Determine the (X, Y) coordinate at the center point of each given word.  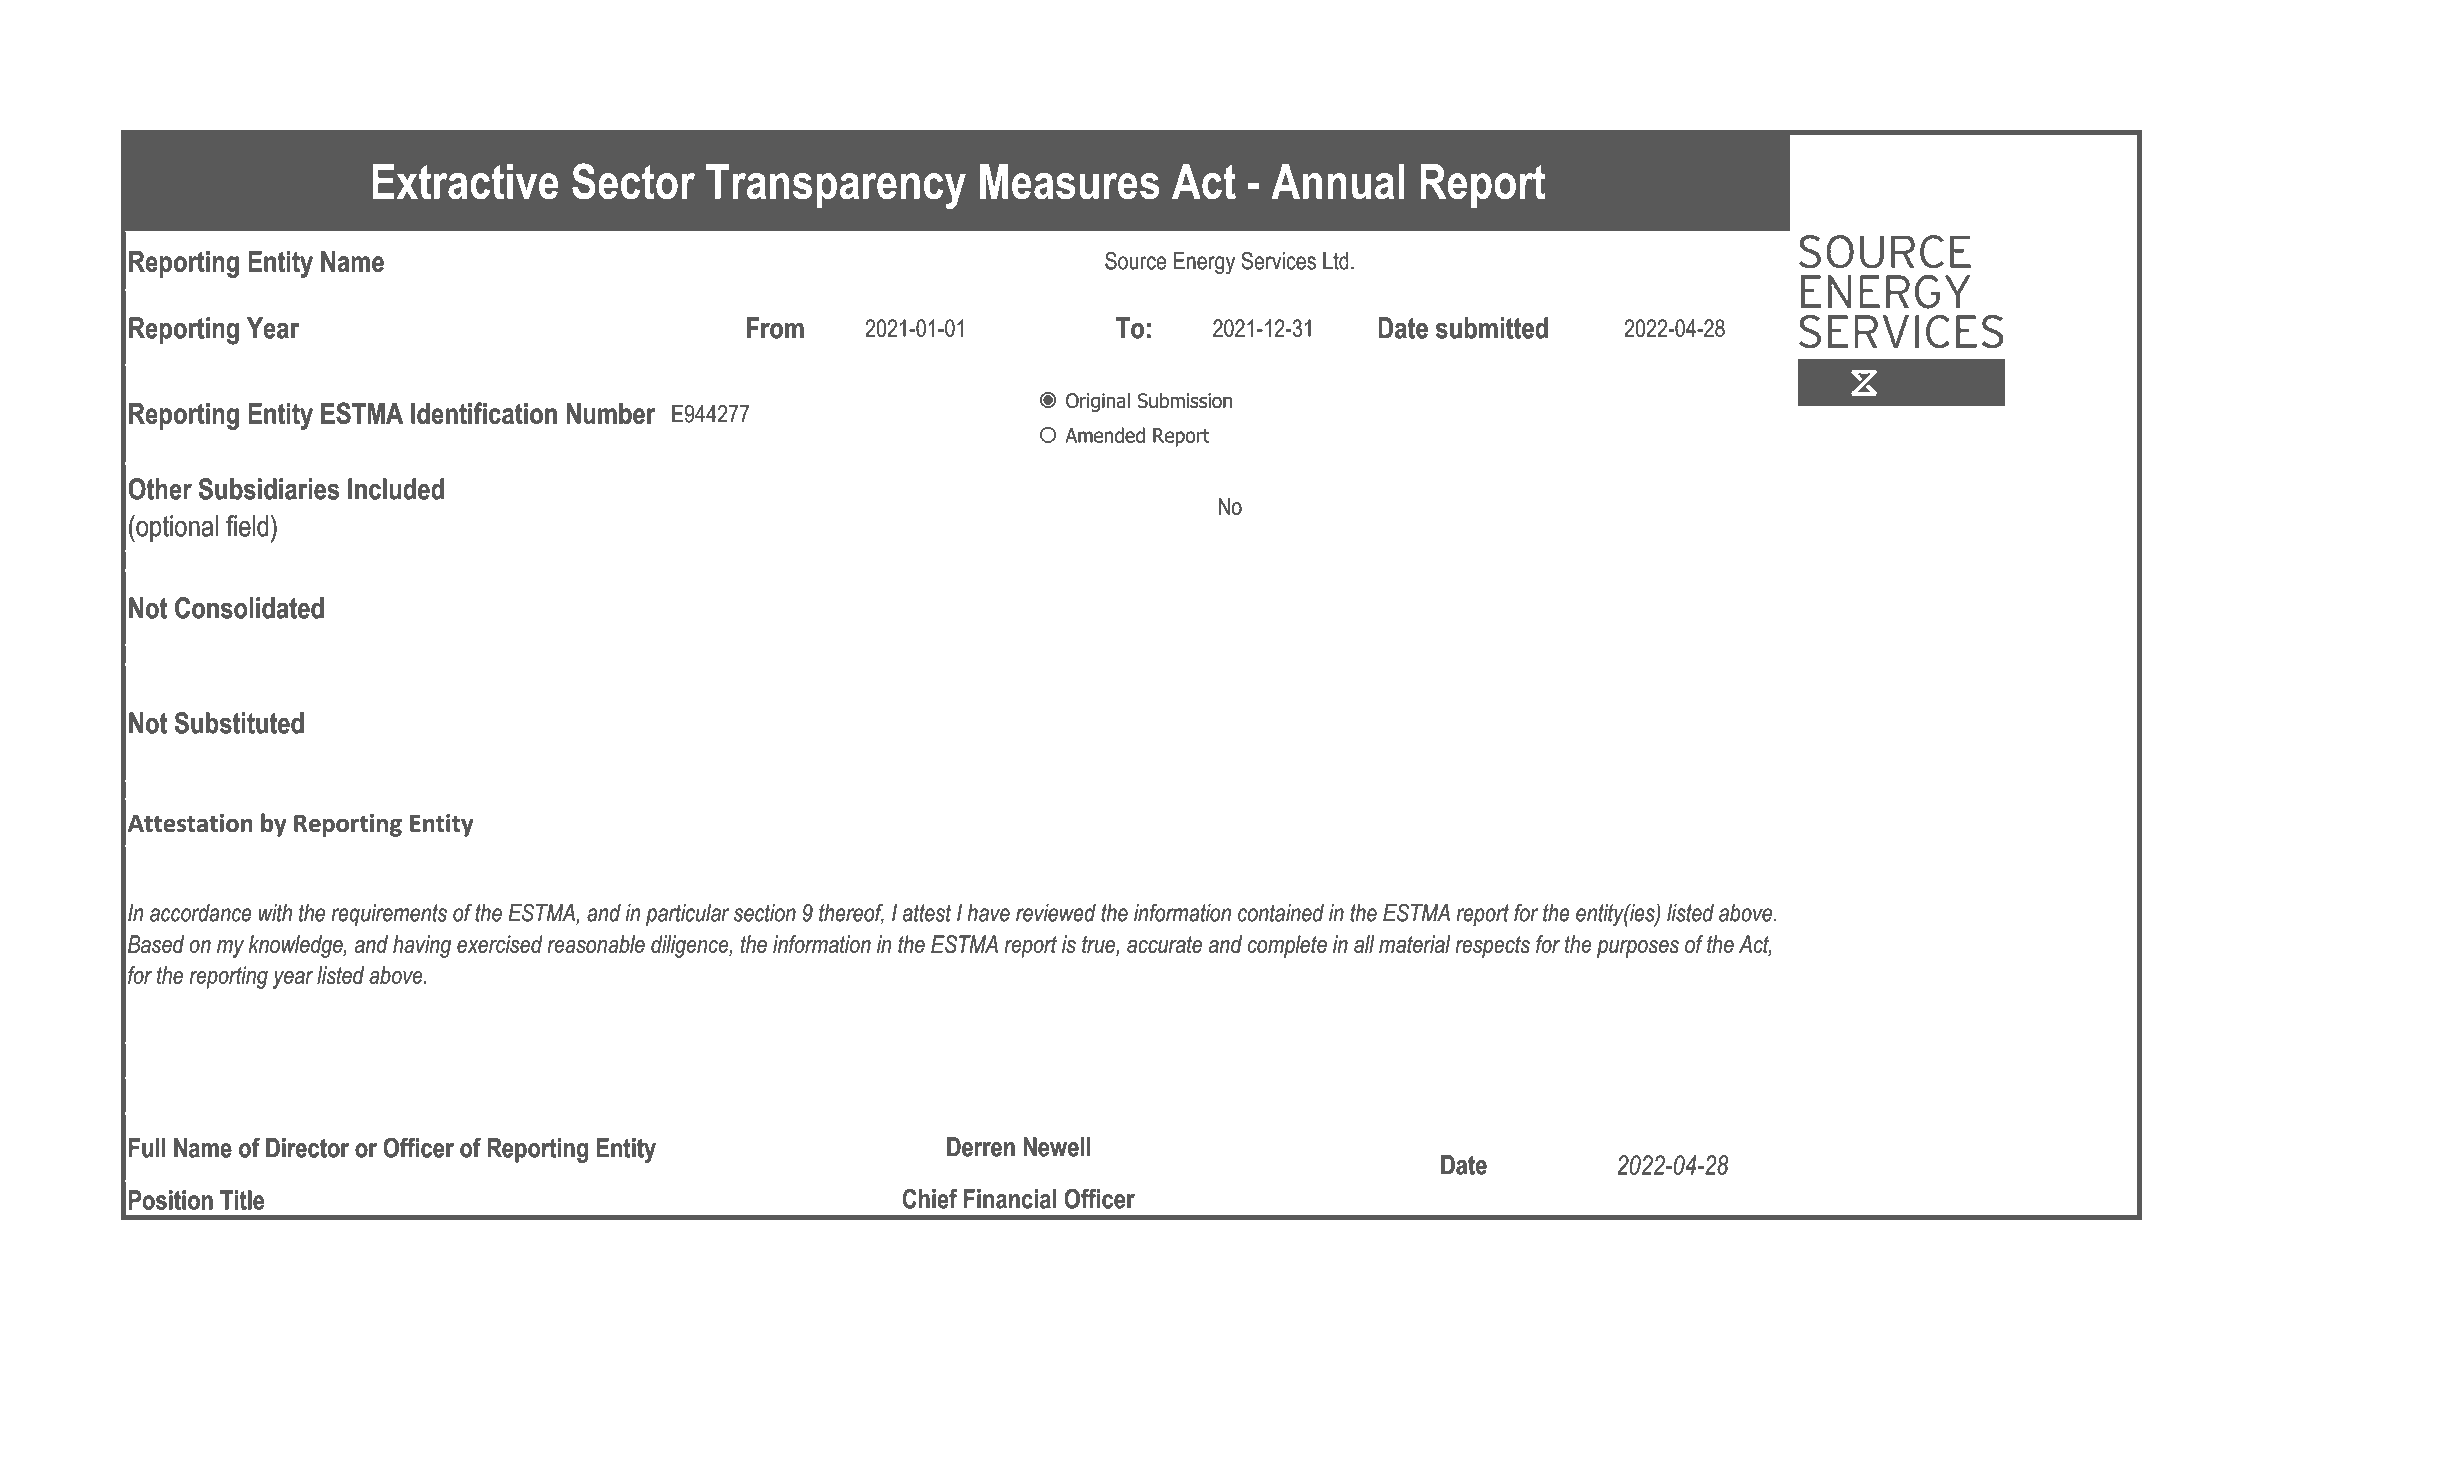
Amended (1105, 435)
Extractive (465, 181)
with (275, 913)
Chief (930, 1199)
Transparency (836, 186)
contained (1281, 913)
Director (307, 1148)
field (247, 526)
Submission (1185, 400)
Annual (1338, 181)
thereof (851, 913)
